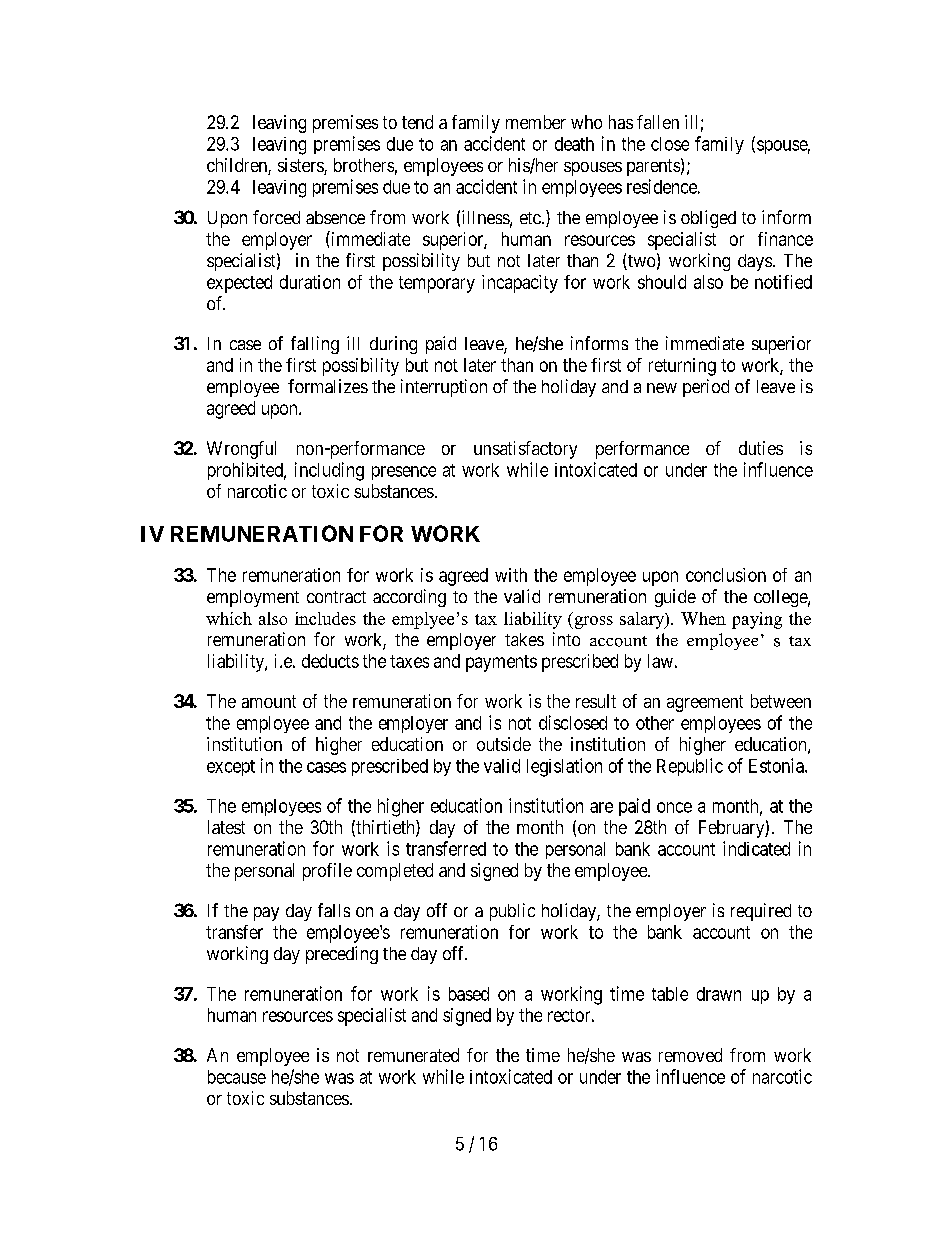 The width and height of the image is (952, 1233). I want to click on based, so click(469, 994).
